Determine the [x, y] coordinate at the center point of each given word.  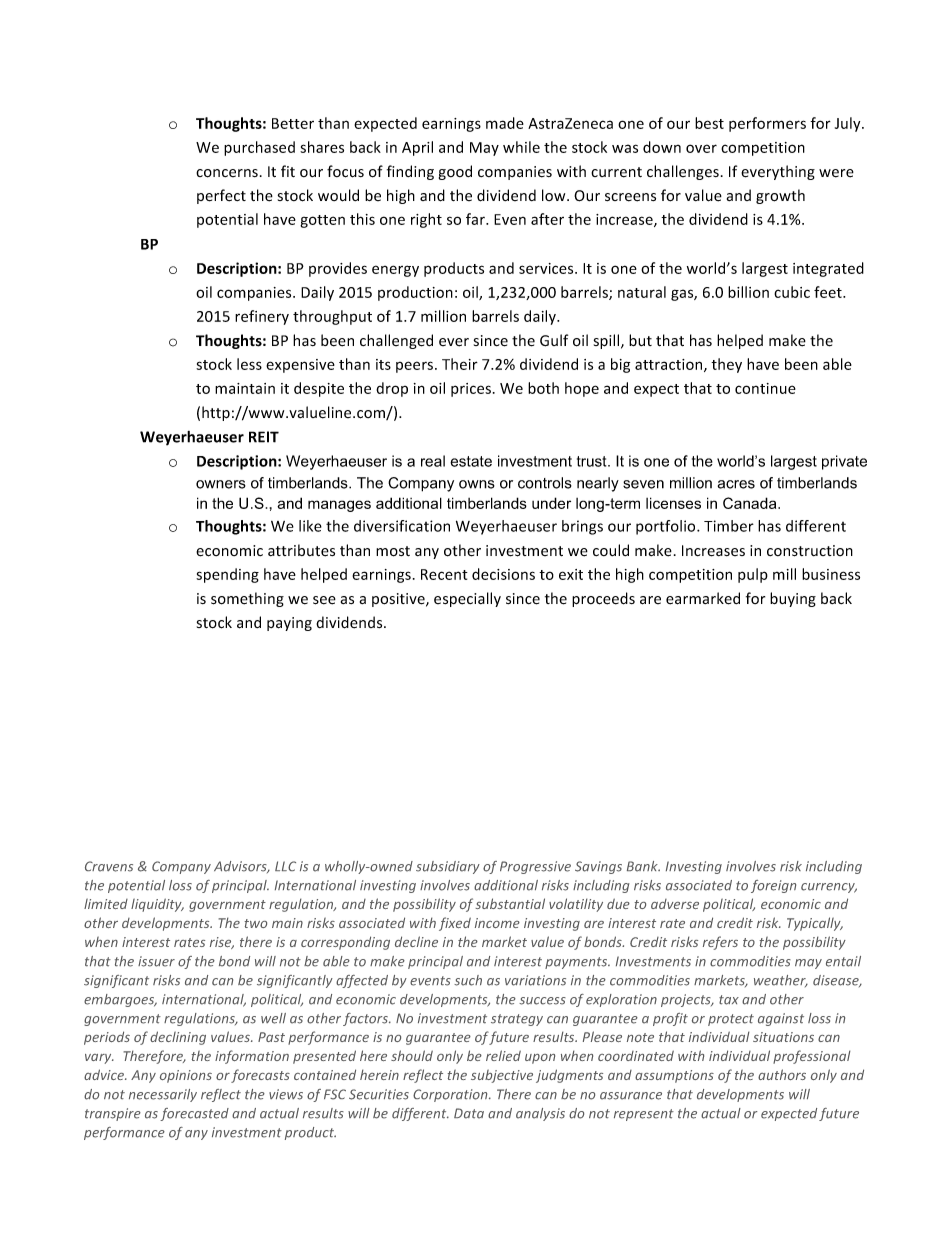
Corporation [451, 1095]
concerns [227, 173]
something [247, 599]
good [455, 172]
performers [767, 124]
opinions [186, 1076]
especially [467, 599]
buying [793, 599]
